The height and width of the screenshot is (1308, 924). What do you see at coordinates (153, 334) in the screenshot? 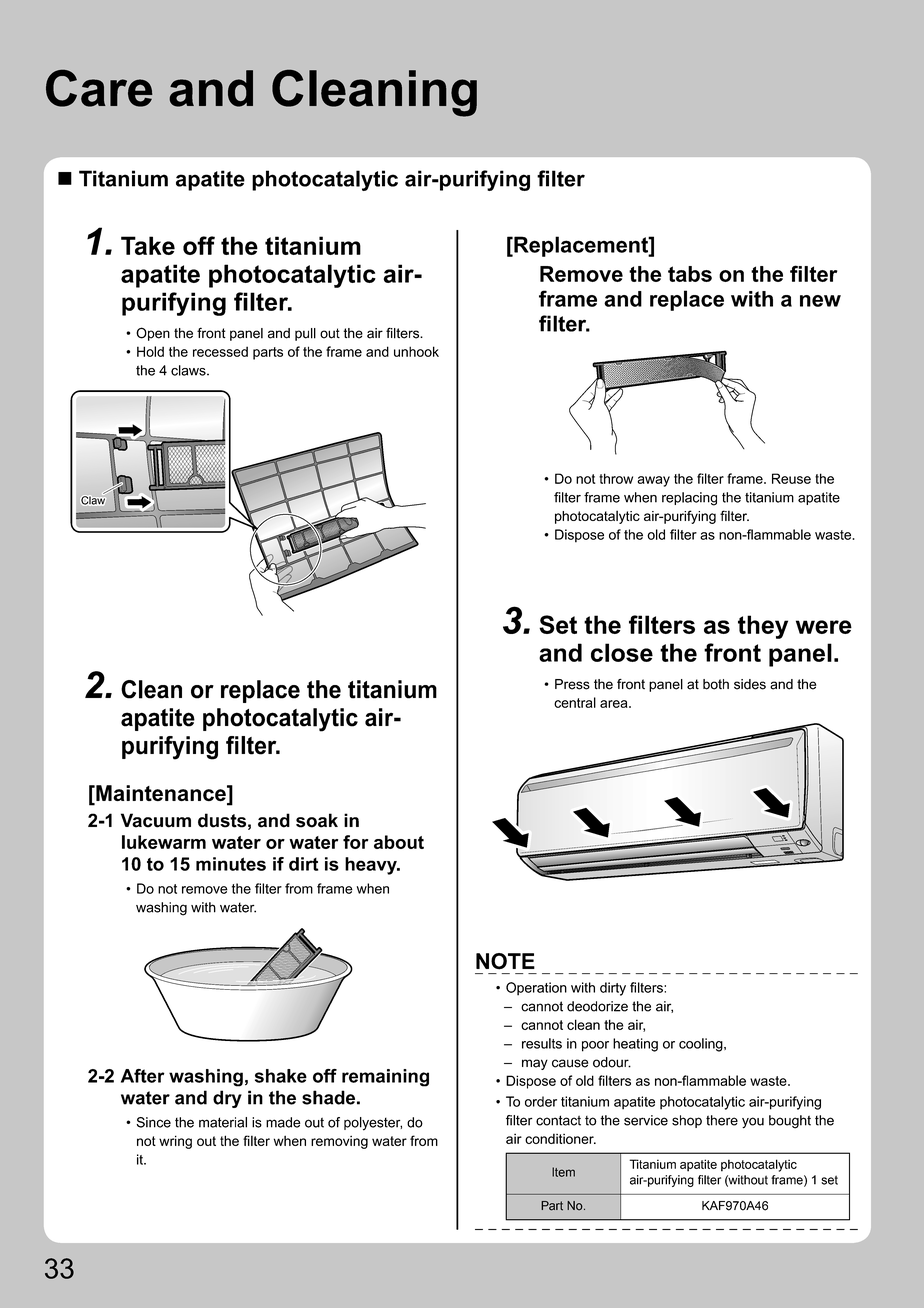
I see `Open` at bounding box center [153, 334].
